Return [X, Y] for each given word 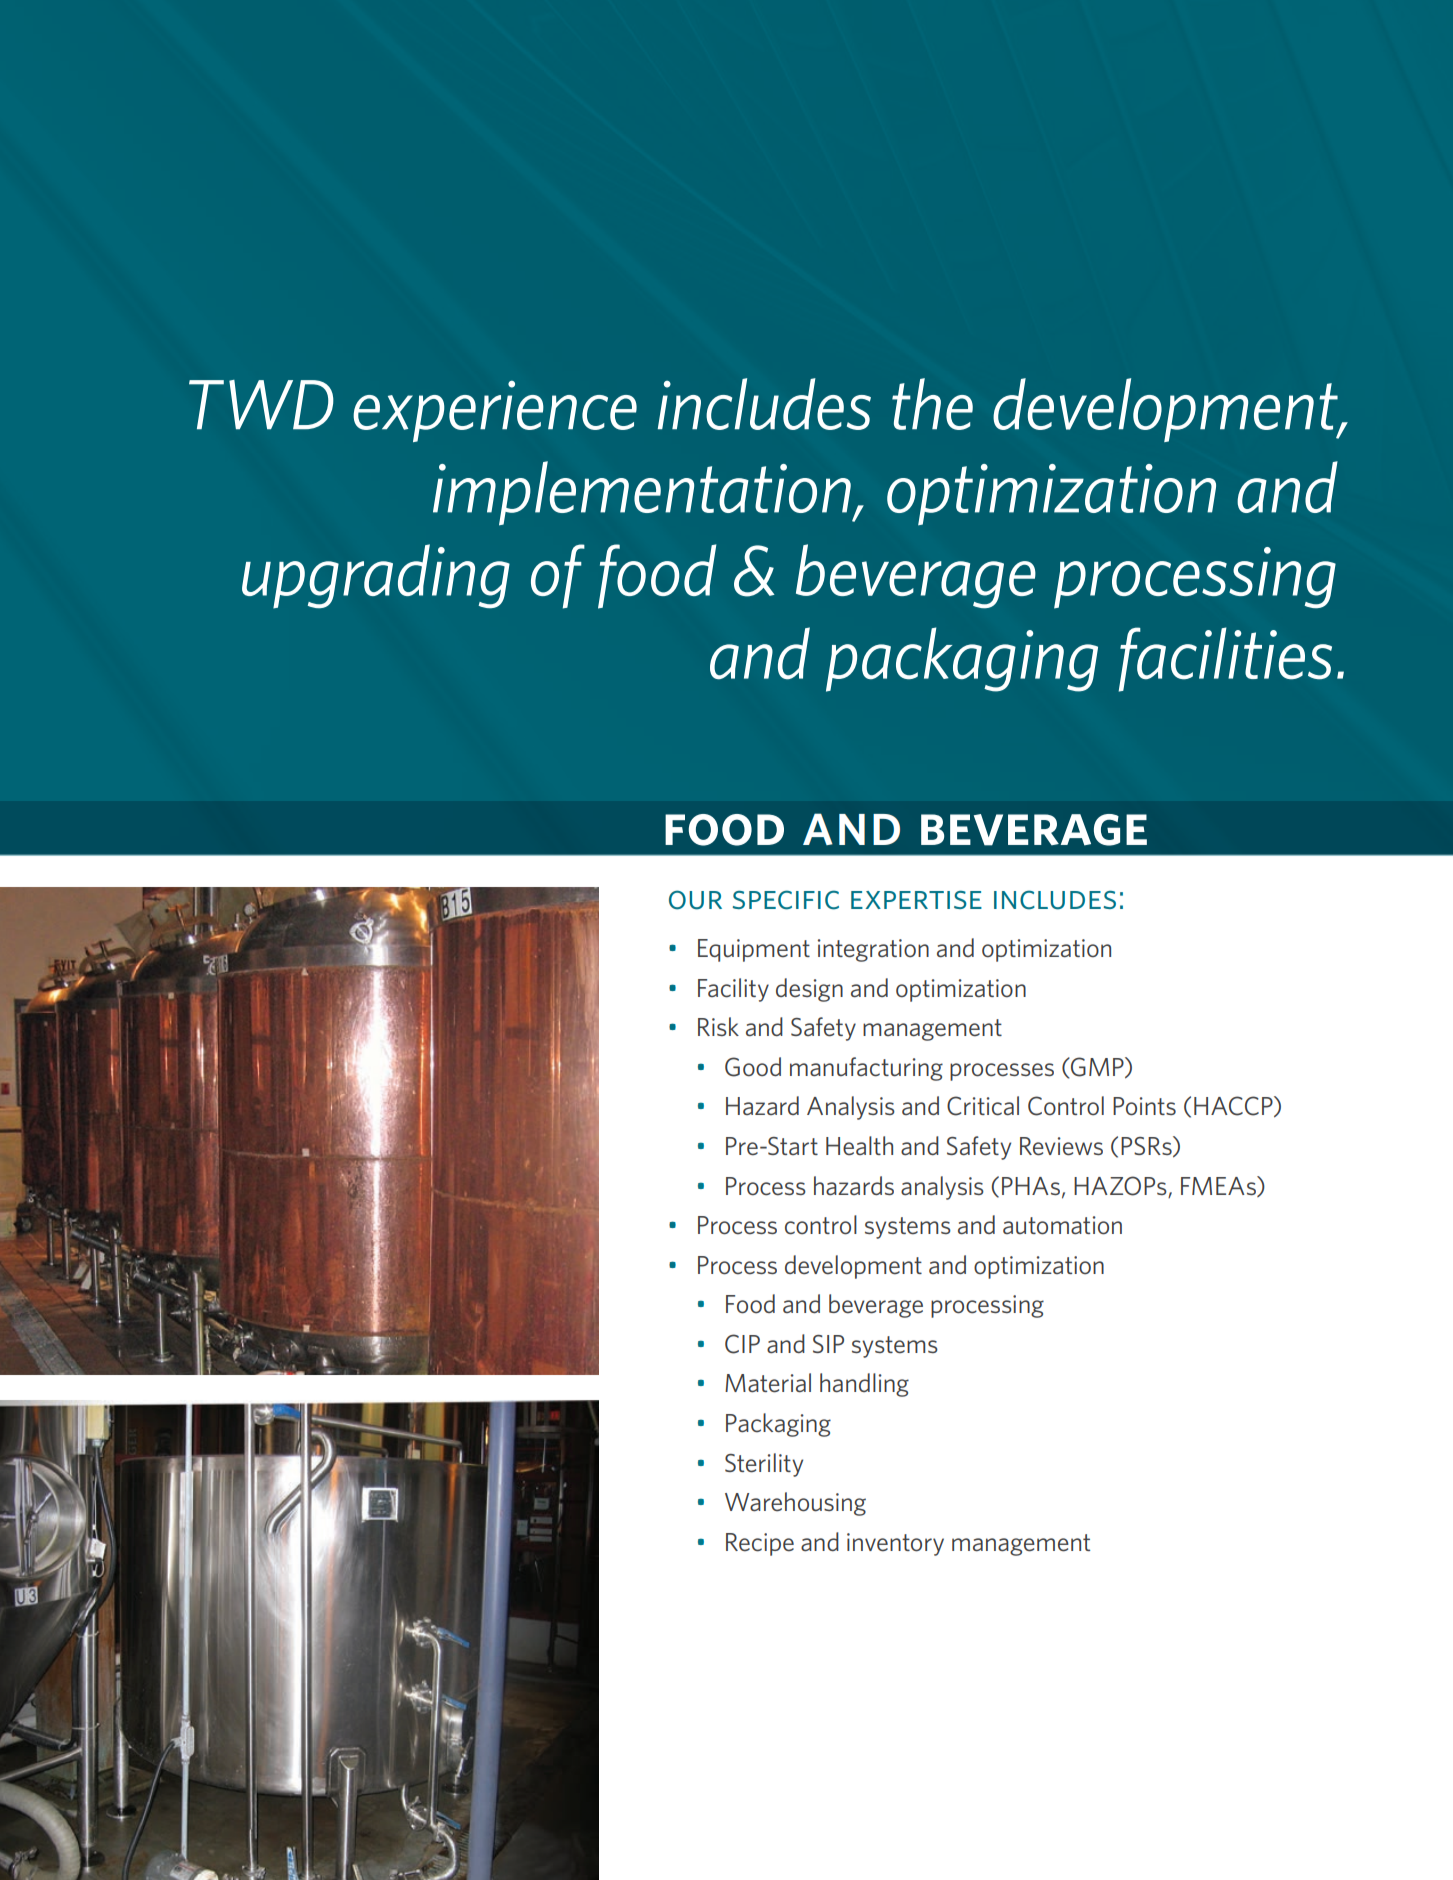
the [932, 404]
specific [786, 900]
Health [859, 1146]
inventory [895, 1544]
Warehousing [795, 1504]
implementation [643, 493]
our [695, 900]
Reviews [1061, 1146]
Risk [718, 1026]
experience [495, 411]
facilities [1225, 659]
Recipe [760, 1544]
